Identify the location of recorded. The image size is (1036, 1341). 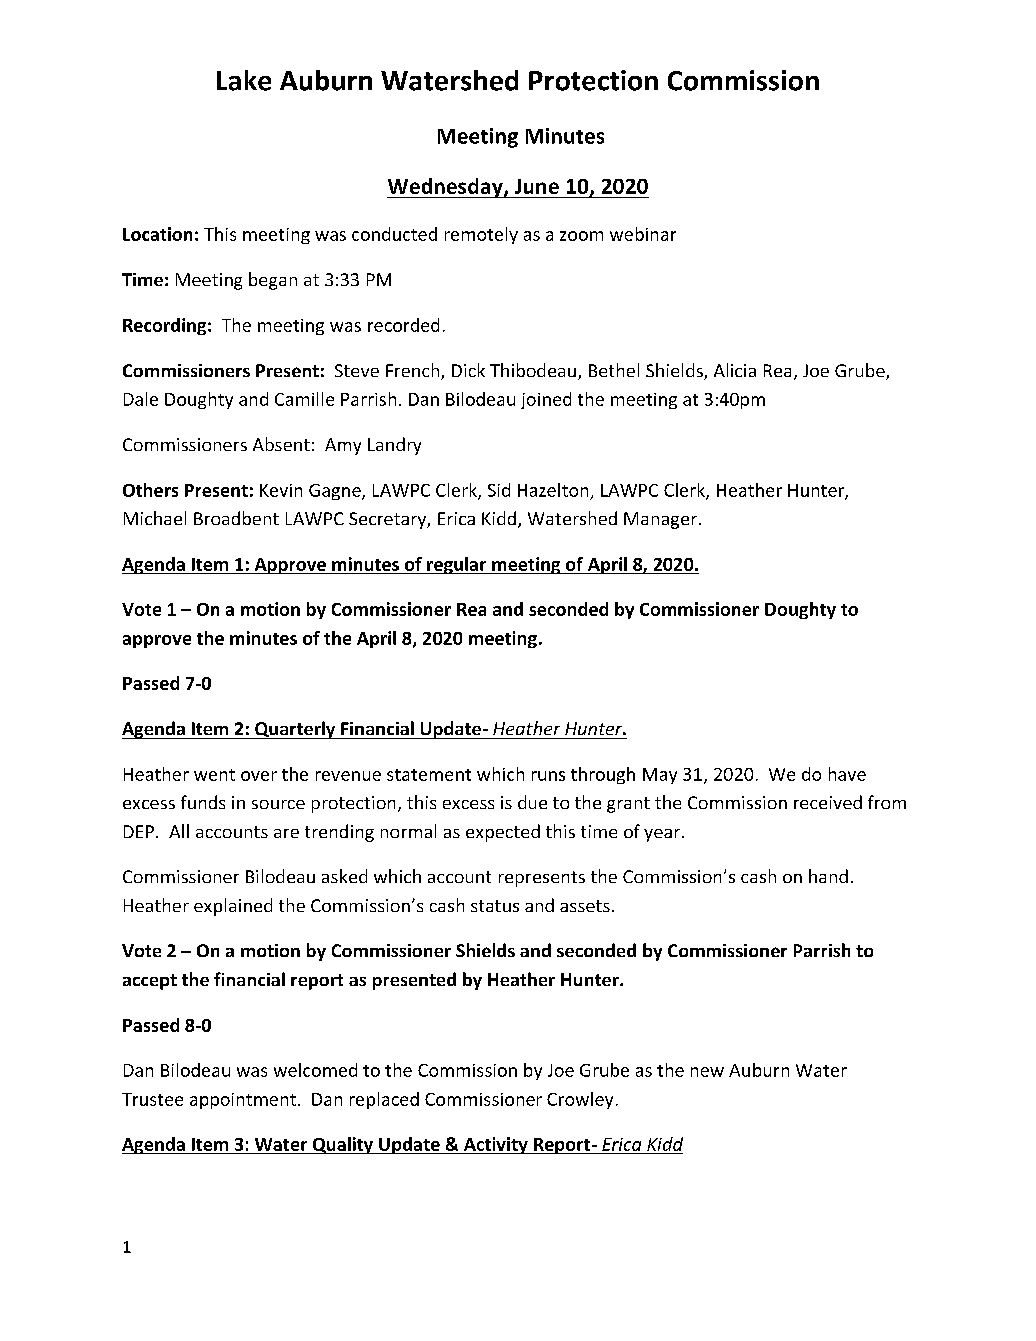
(403, 325).
